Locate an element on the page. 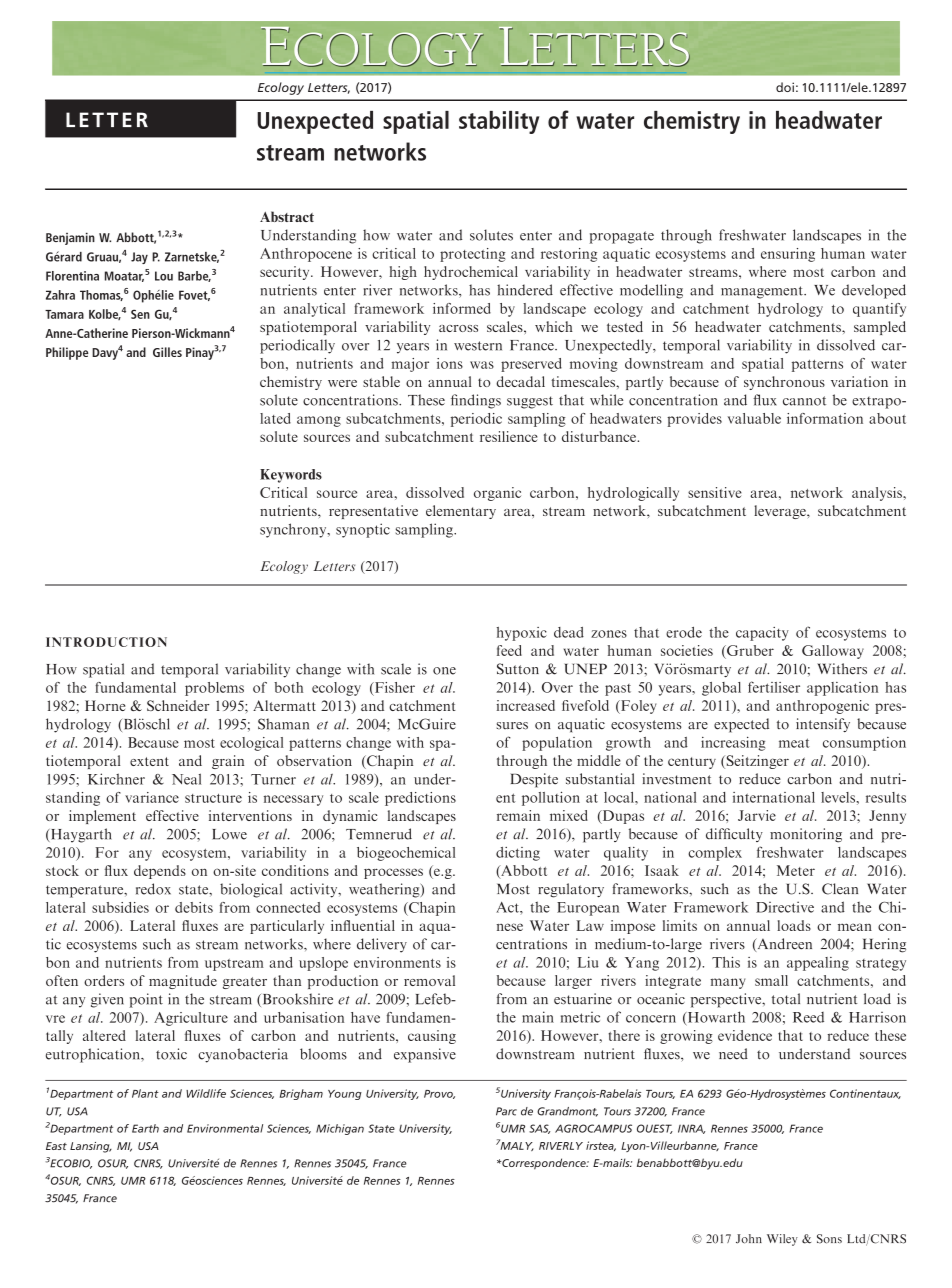 The width and height of the page is (952, 1288). SAS is located at coordinates (539, 1129).
